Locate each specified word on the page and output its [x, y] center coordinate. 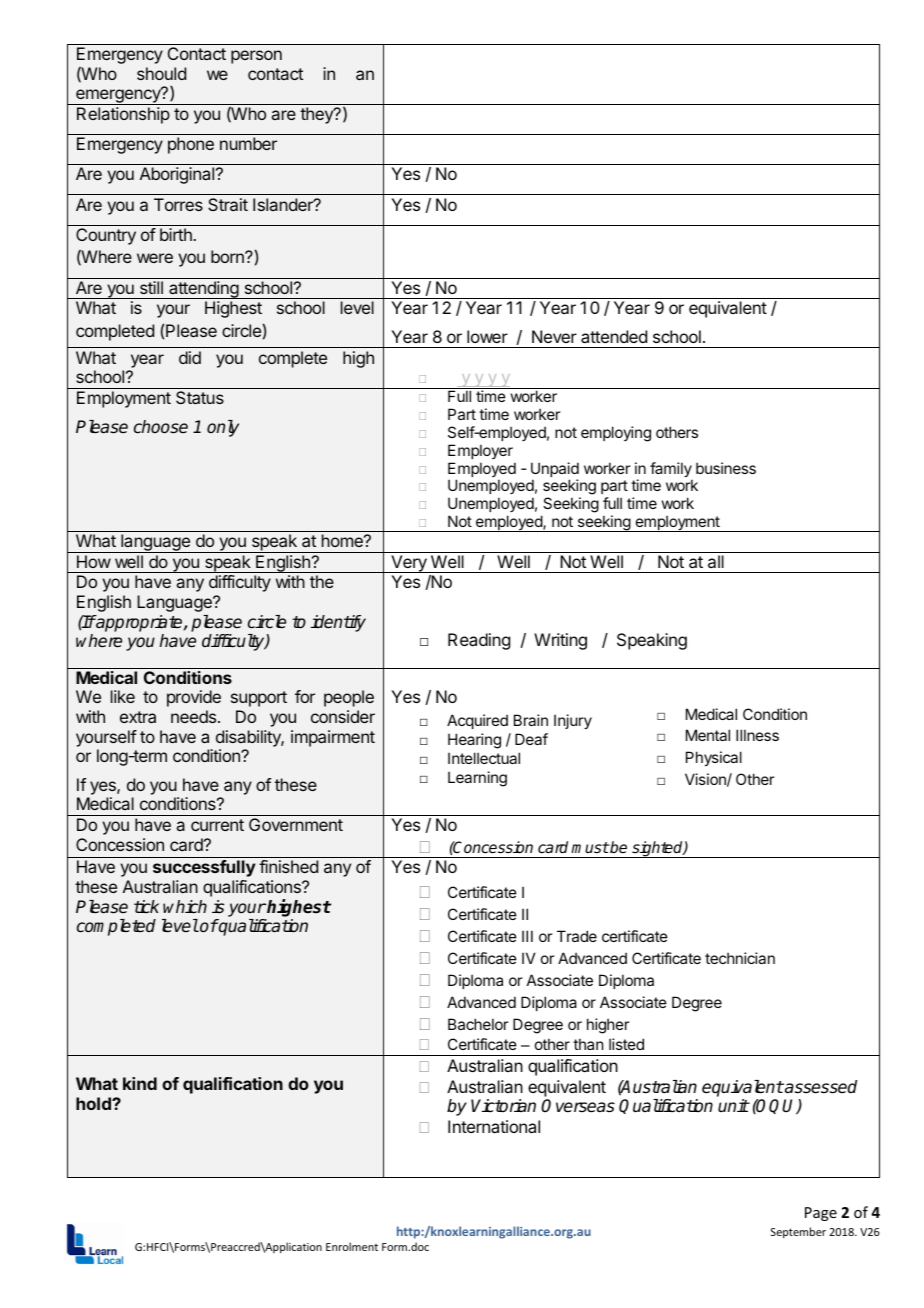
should [161, 73]
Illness [757, 735]
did [190, 357]
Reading [479, 641]
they [317, 115]
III [527, 936]
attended [614, 336]
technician [740, 958]
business [726, 468]
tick [146, 906]
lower [487, 336]
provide [194, 698]
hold [94, 1103]
